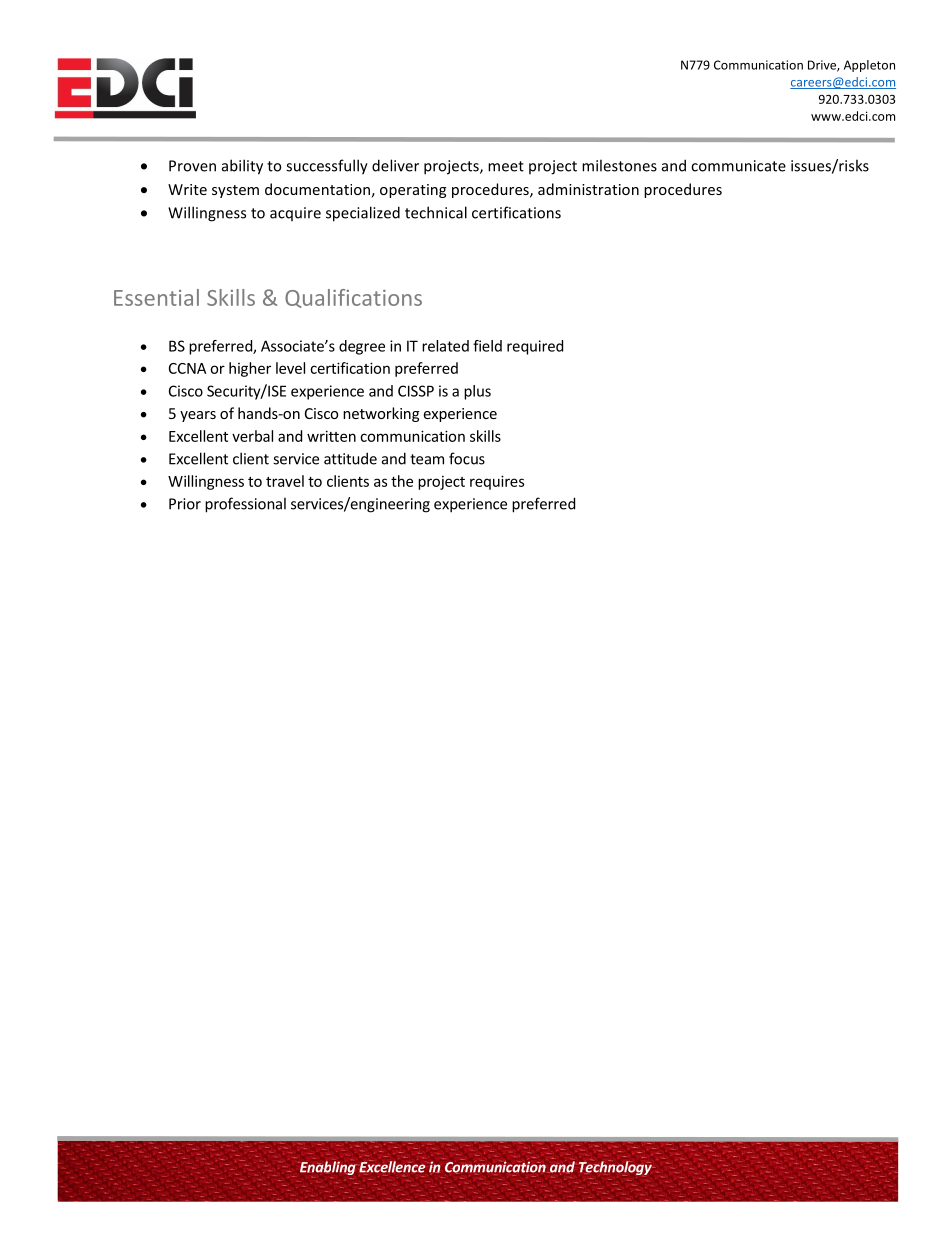 This screenshot has width=952, height=1233. I want to click on ability, so click(242, 167).
